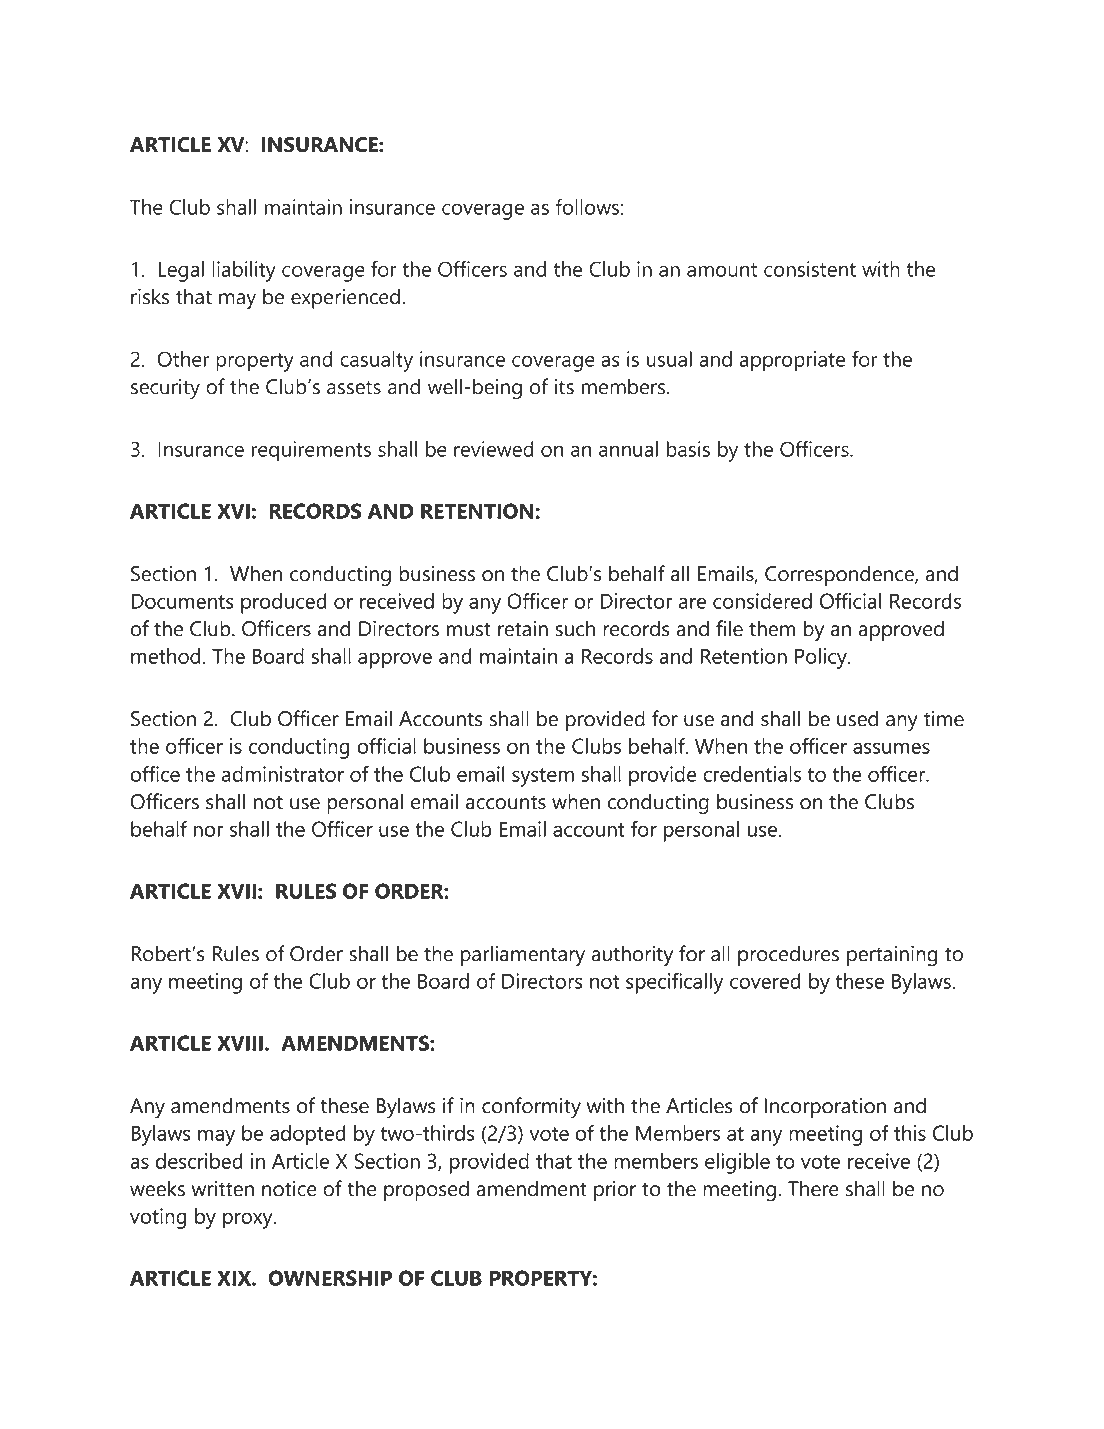  What do you see at coordinates (523, 629) in the screenshot?
I see `retain` at bounding box center [523, 629].
